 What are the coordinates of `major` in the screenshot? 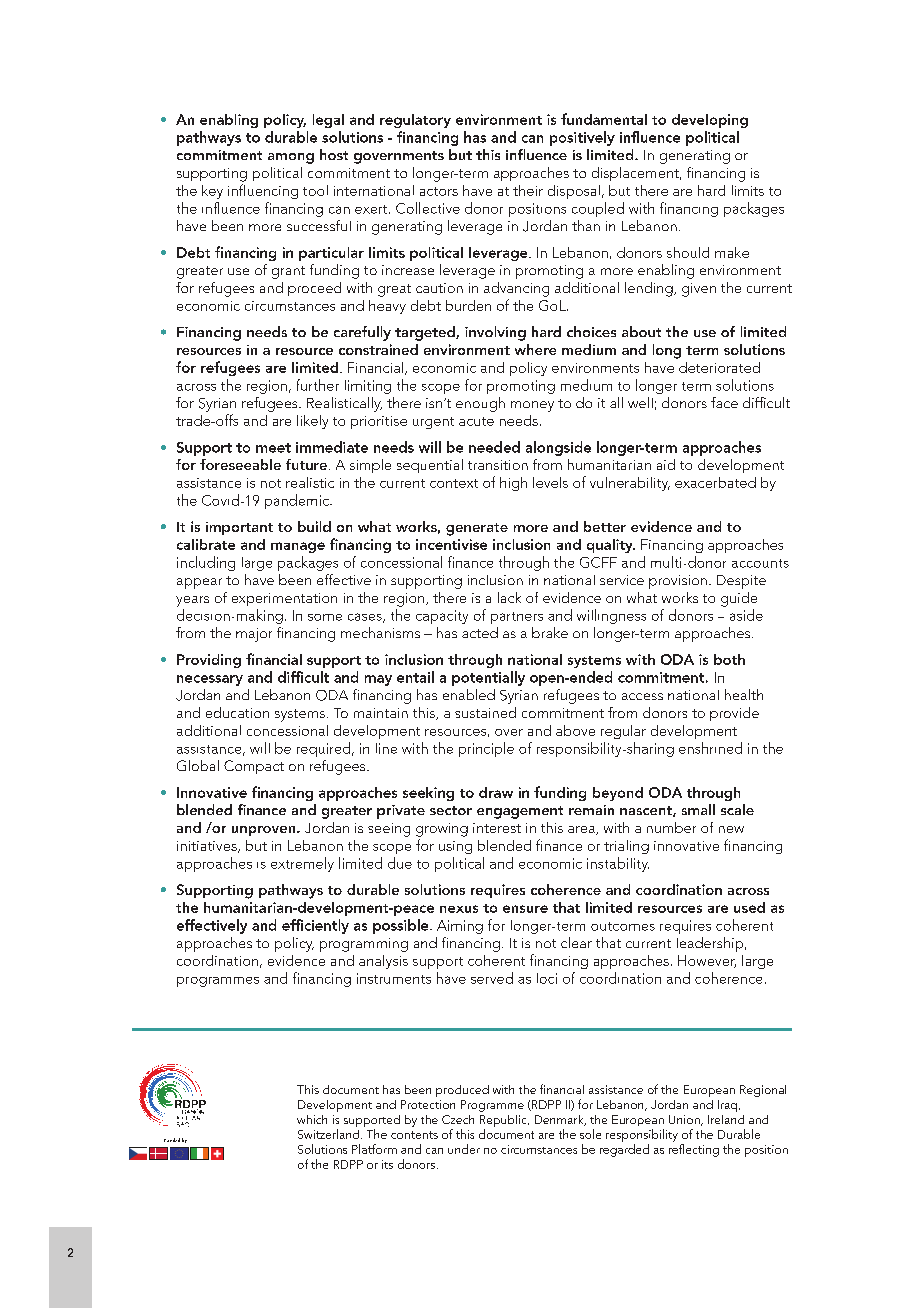 It's located at (254, 635).
